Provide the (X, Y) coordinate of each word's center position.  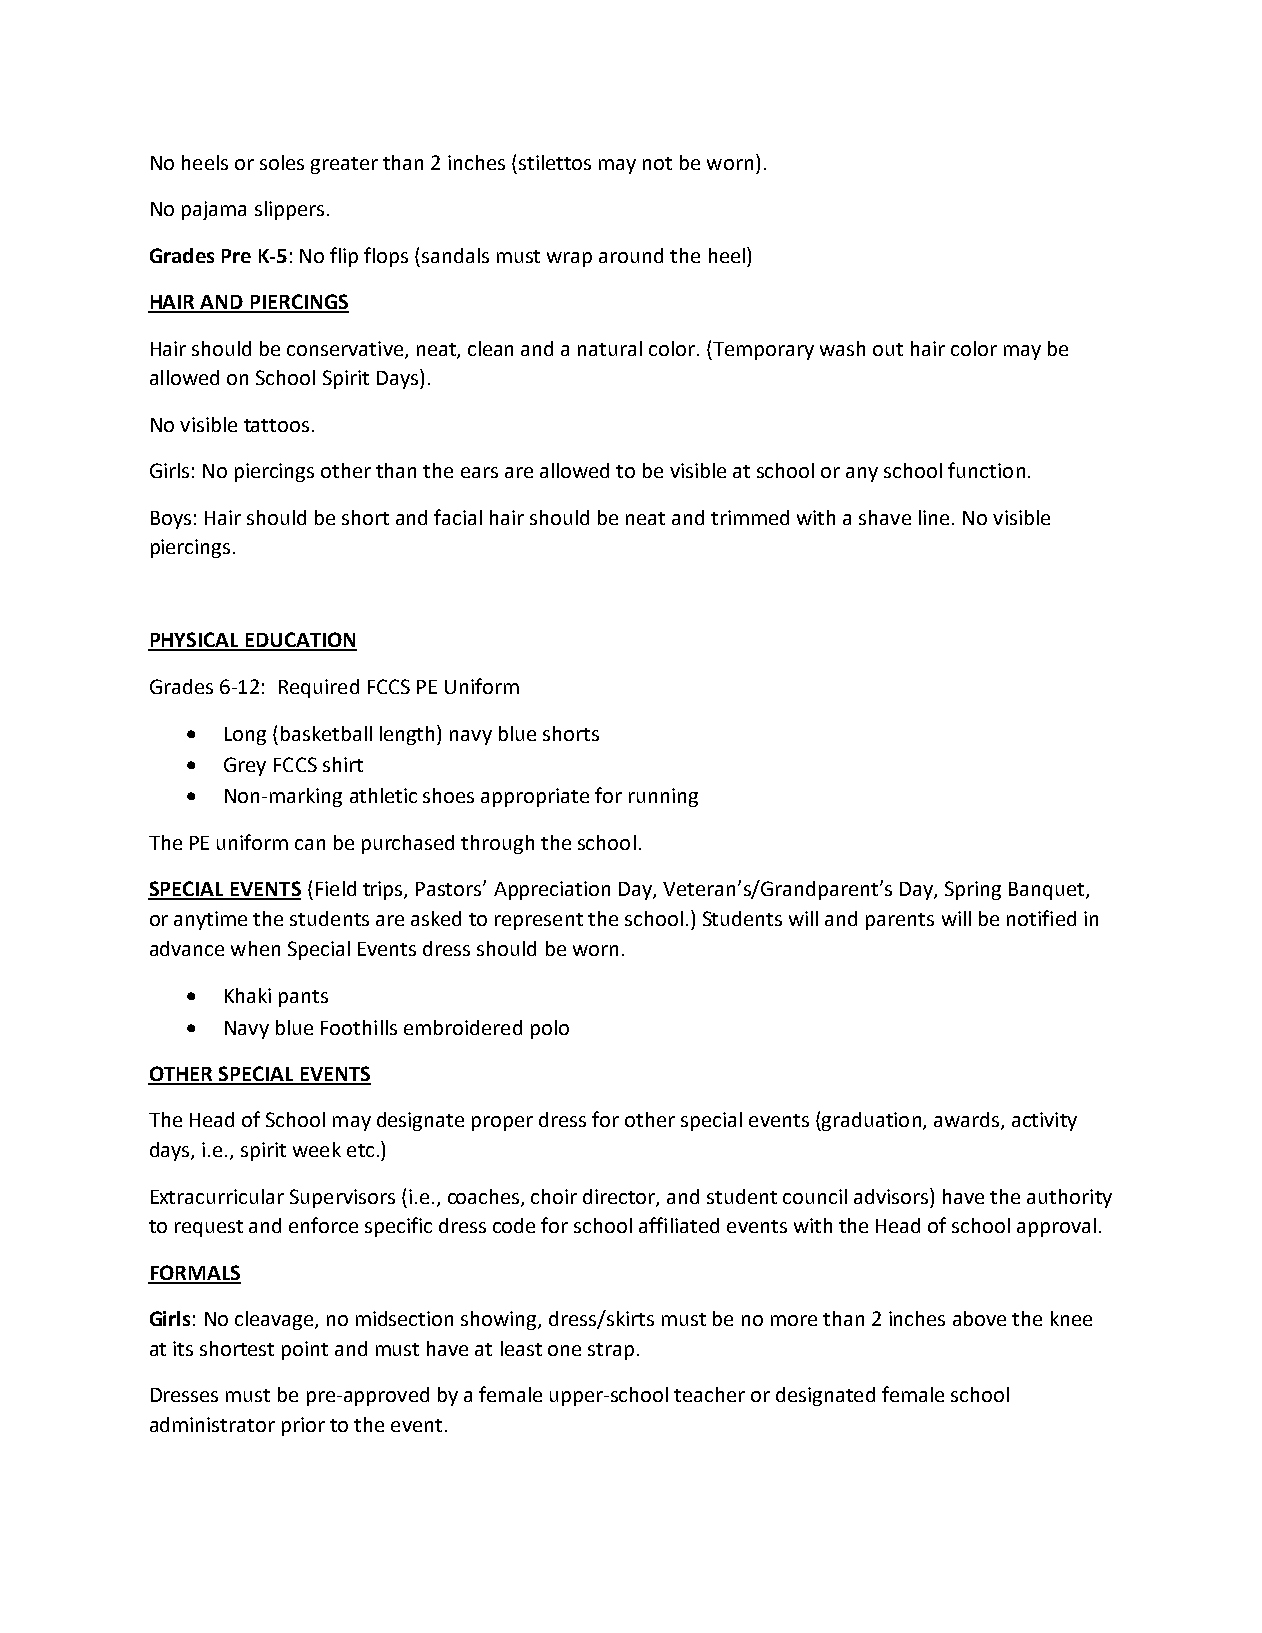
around (631, 255)
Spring (973, 890)
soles (282, 162)
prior (303, 1426)
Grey (245, 766)
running (663, 797)
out (888, 349)
